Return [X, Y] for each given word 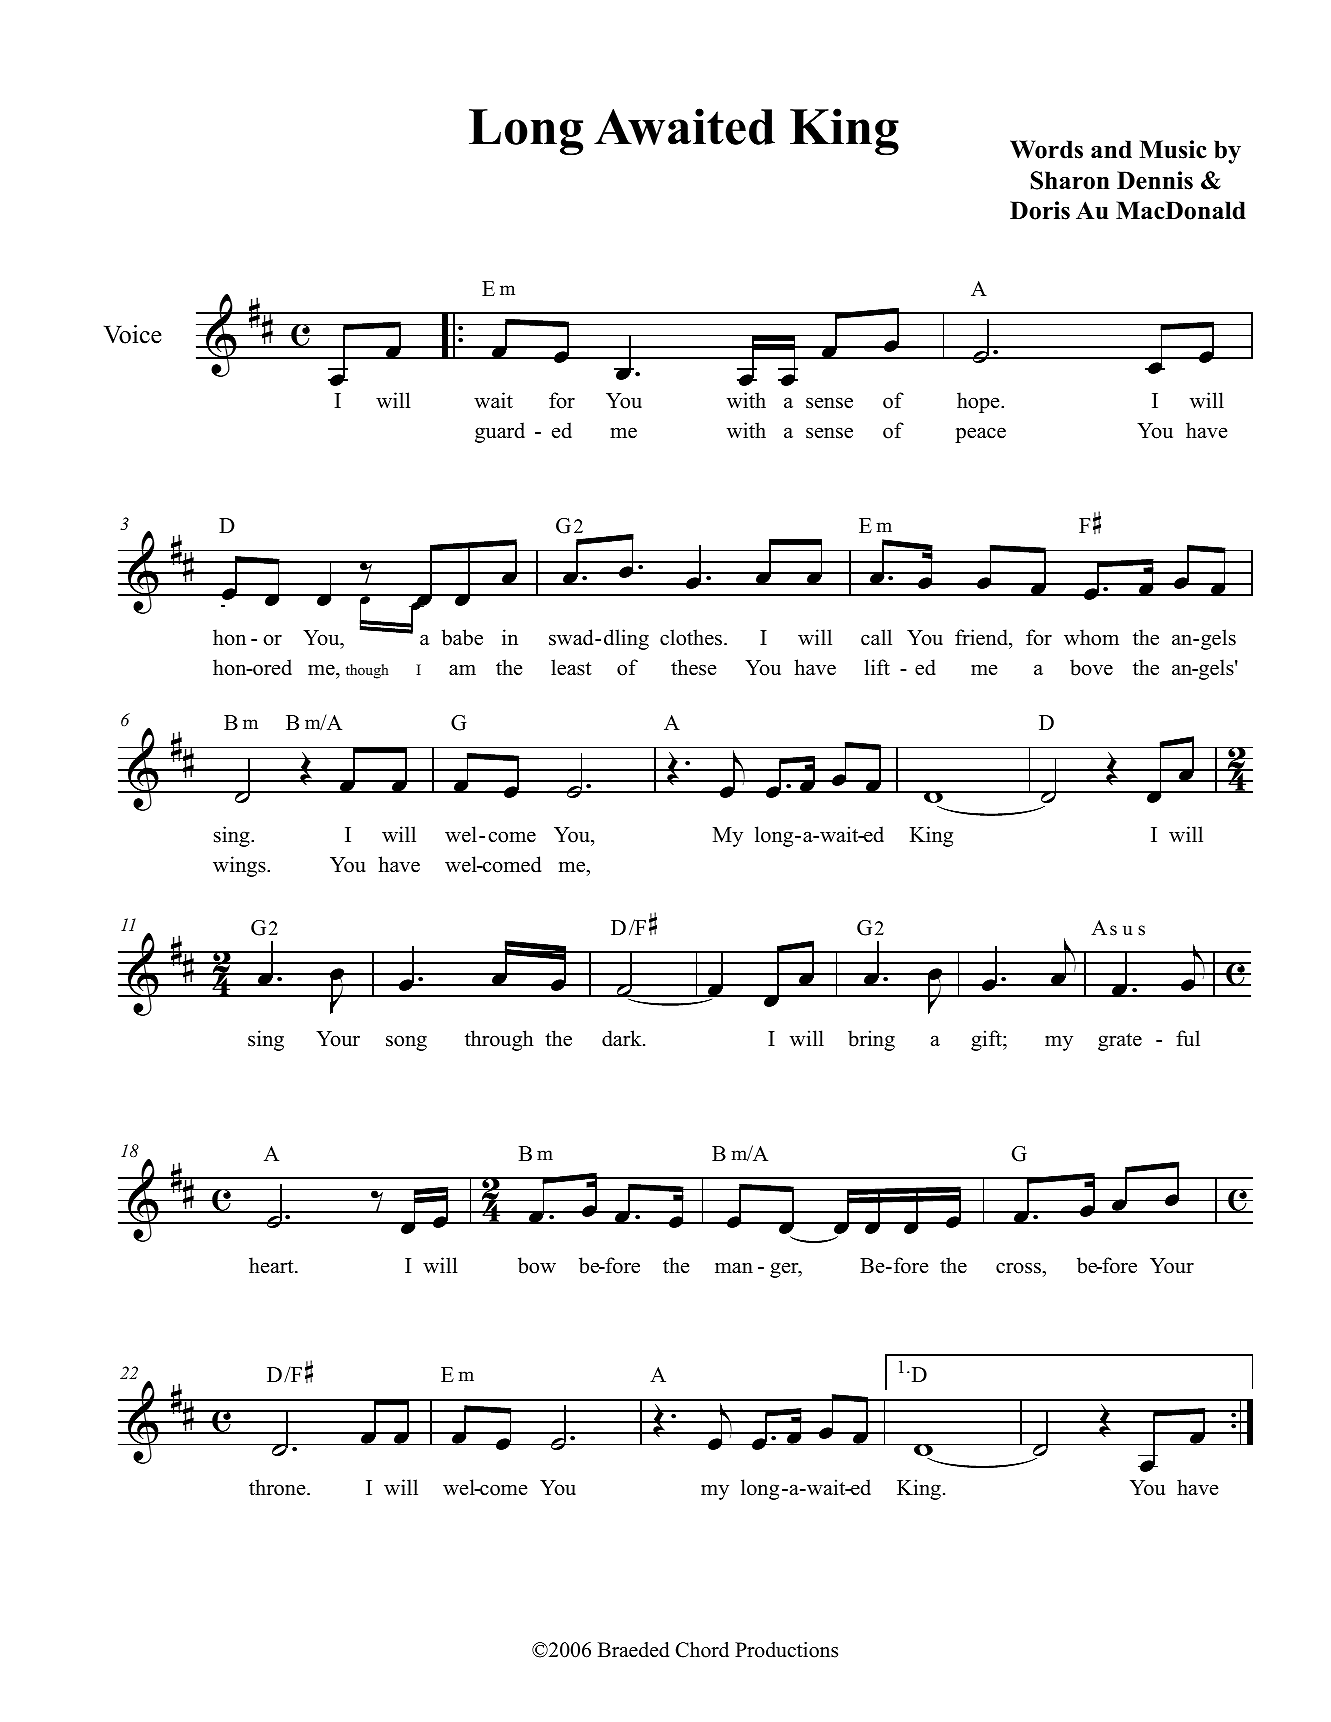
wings [240, 866]
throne [278, 1487]
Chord [702, 1650]
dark [623, 1038]
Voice [133, 334]
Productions [786, 1650]
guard [500, 432]
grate [1120, 1042]
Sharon [1070, 180]
